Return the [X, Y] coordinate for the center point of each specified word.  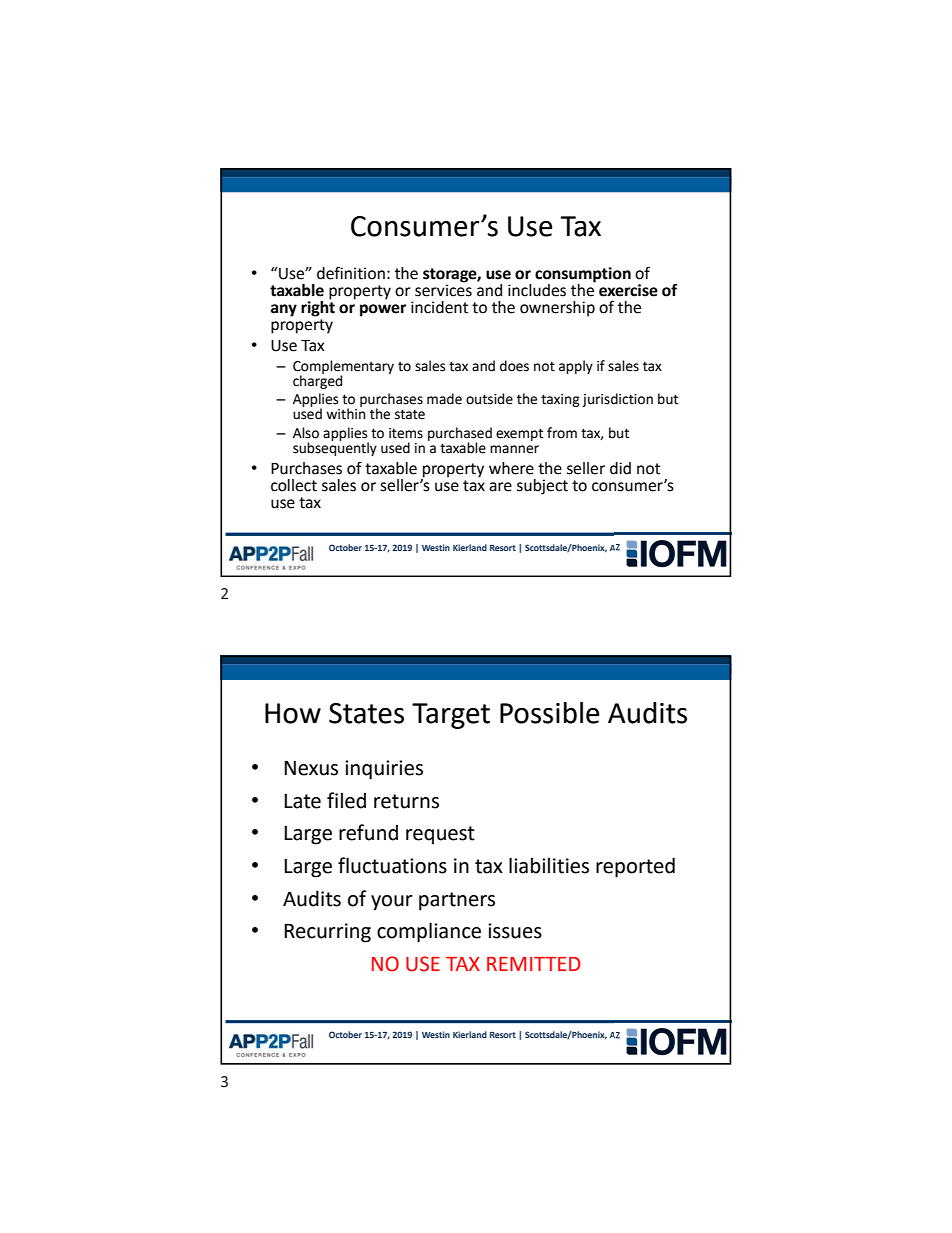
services [443, 289]
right [318, 307]
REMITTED [534, 964]
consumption [583, 276]
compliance [429, 932]
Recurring [327, 933]
